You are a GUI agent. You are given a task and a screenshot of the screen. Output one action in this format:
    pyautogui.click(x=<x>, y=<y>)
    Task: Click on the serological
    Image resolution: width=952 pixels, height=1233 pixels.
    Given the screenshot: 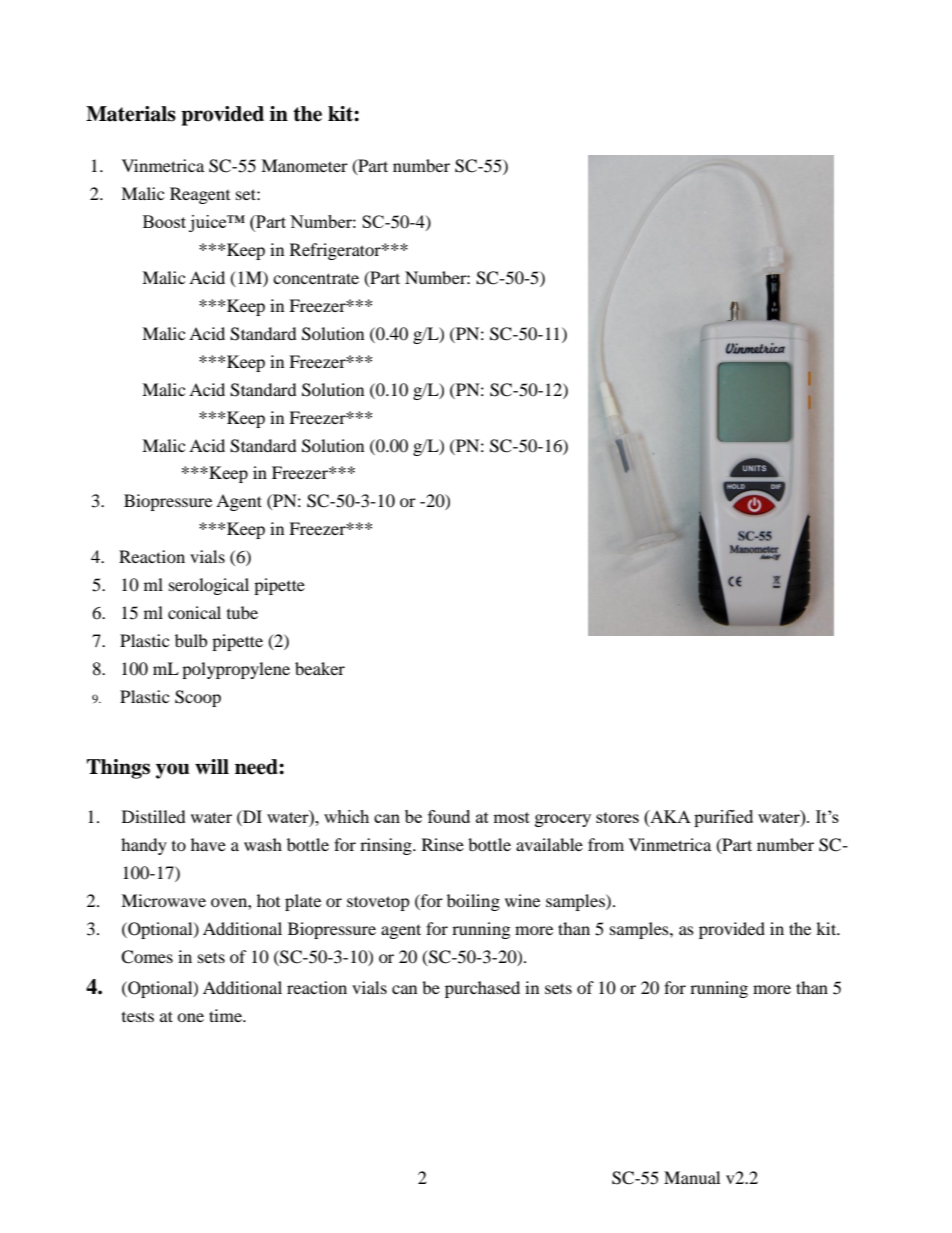 What is the action you would take?
    pyautogui.click(x=209, y=586)
